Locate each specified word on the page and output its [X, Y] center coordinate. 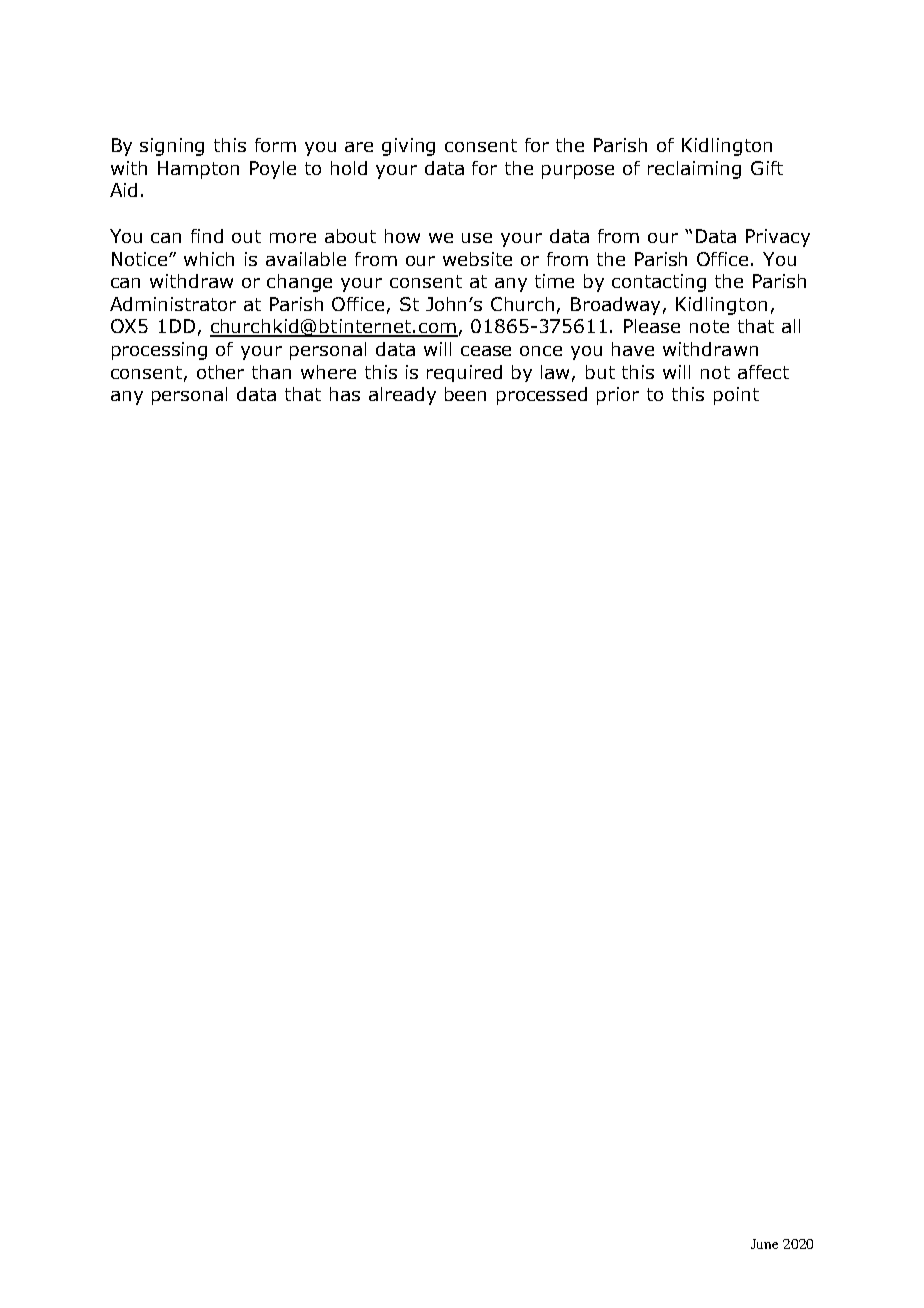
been [465, 394]
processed [542, 396]
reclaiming [694, 170]
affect [763, 372]
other [220, 372]
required [464, 373]
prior [618, 396]
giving [408, 147]
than [271, 372]
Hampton [198, 170]
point [736, 396]
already [402, 396]
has [345, 394]
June [764, 1244]
